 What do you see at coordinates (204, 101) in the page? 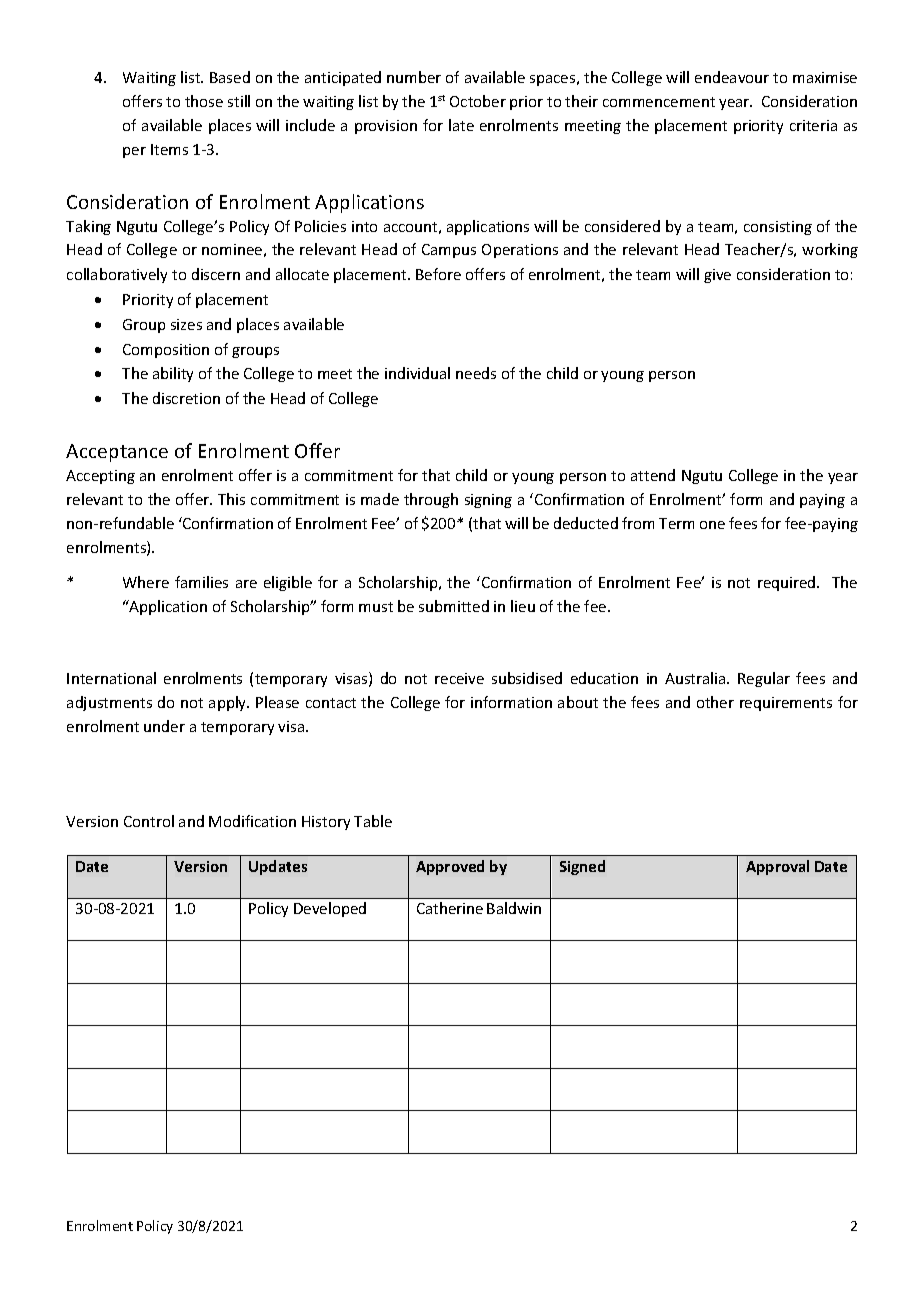
I see `those` at bounding box center [204, 101].
